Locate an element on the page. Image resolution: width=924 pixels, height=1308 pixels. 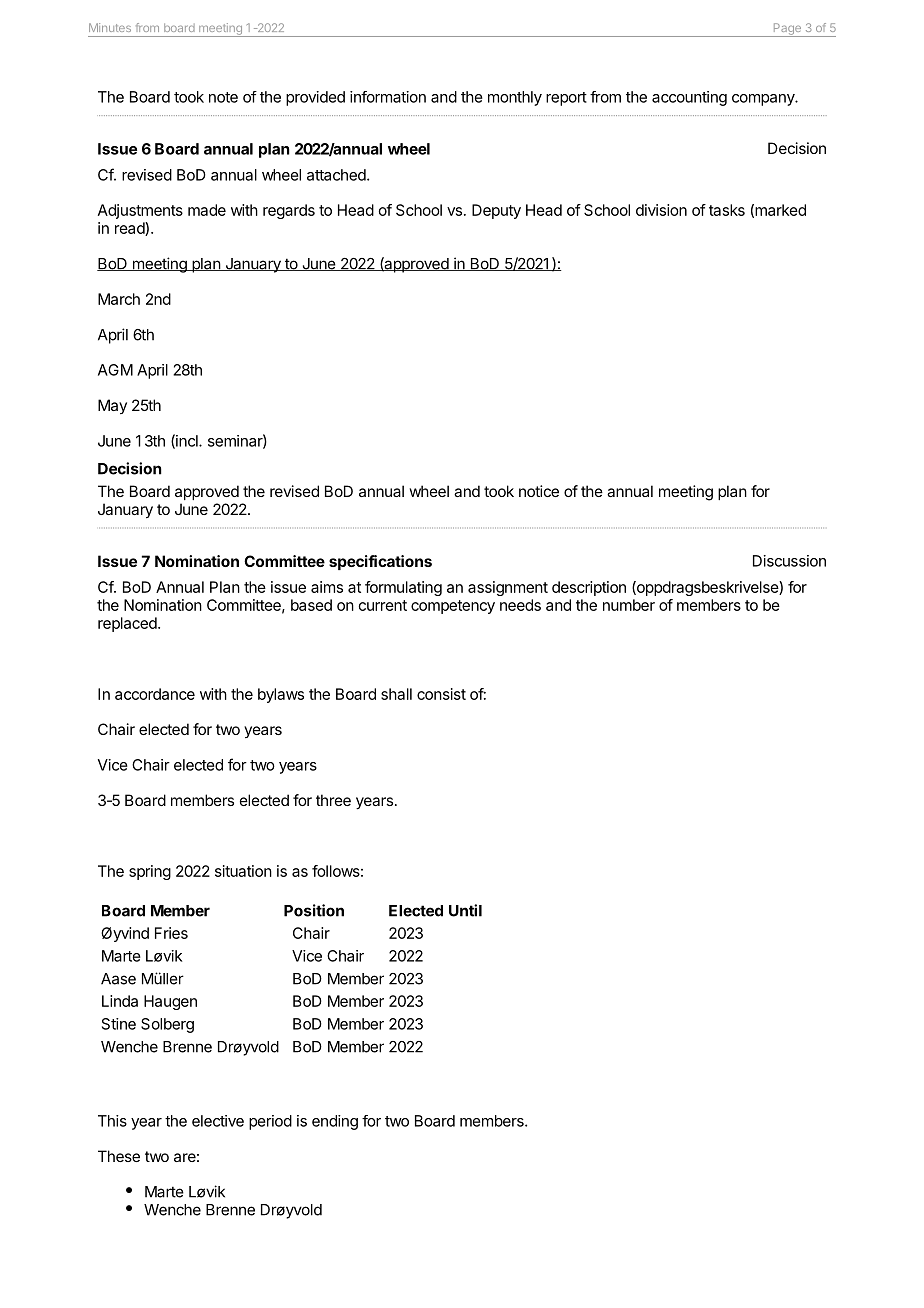
Deputy is located at coordinates (496, 211).
